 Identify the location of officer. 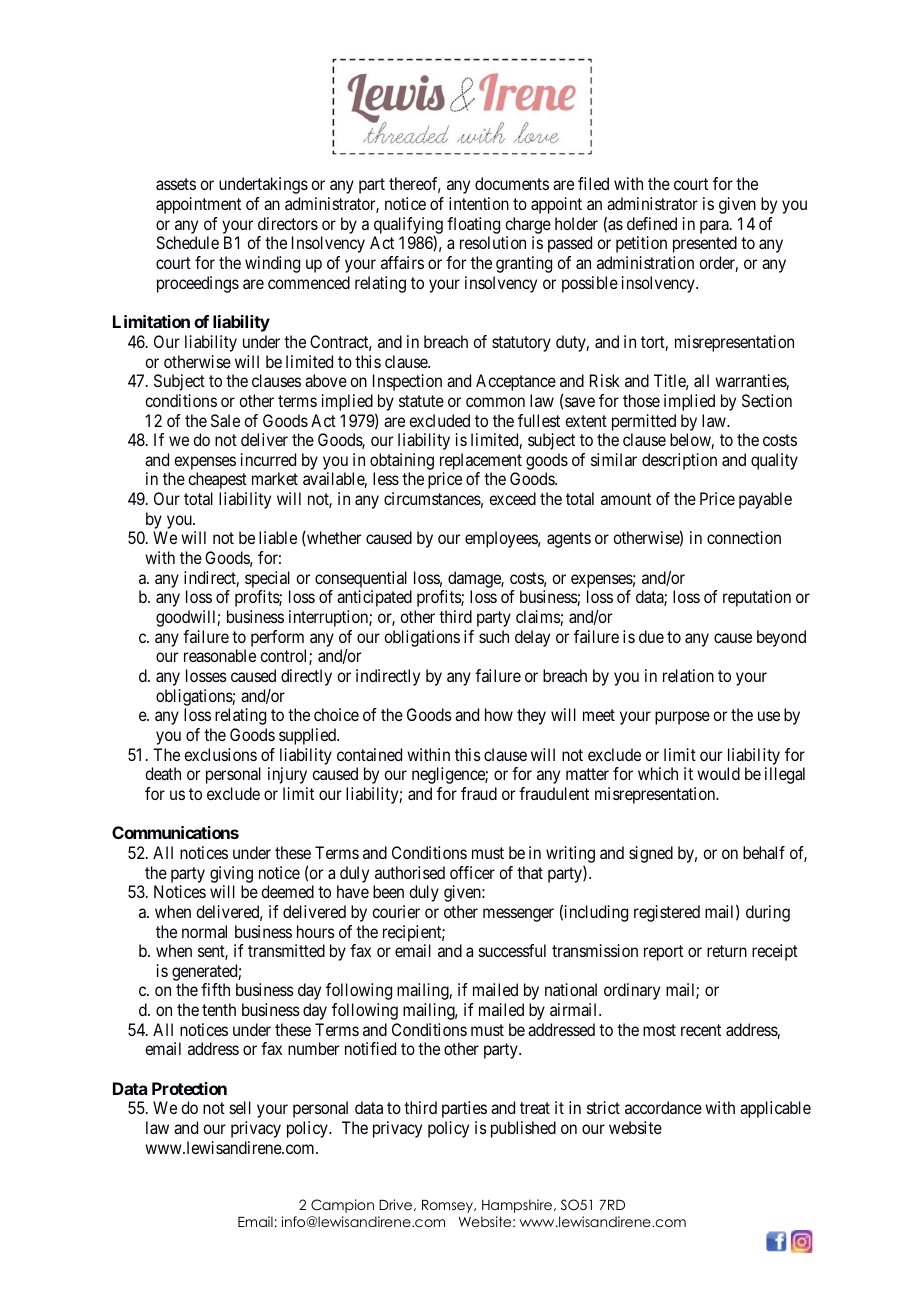
(472, 872).
